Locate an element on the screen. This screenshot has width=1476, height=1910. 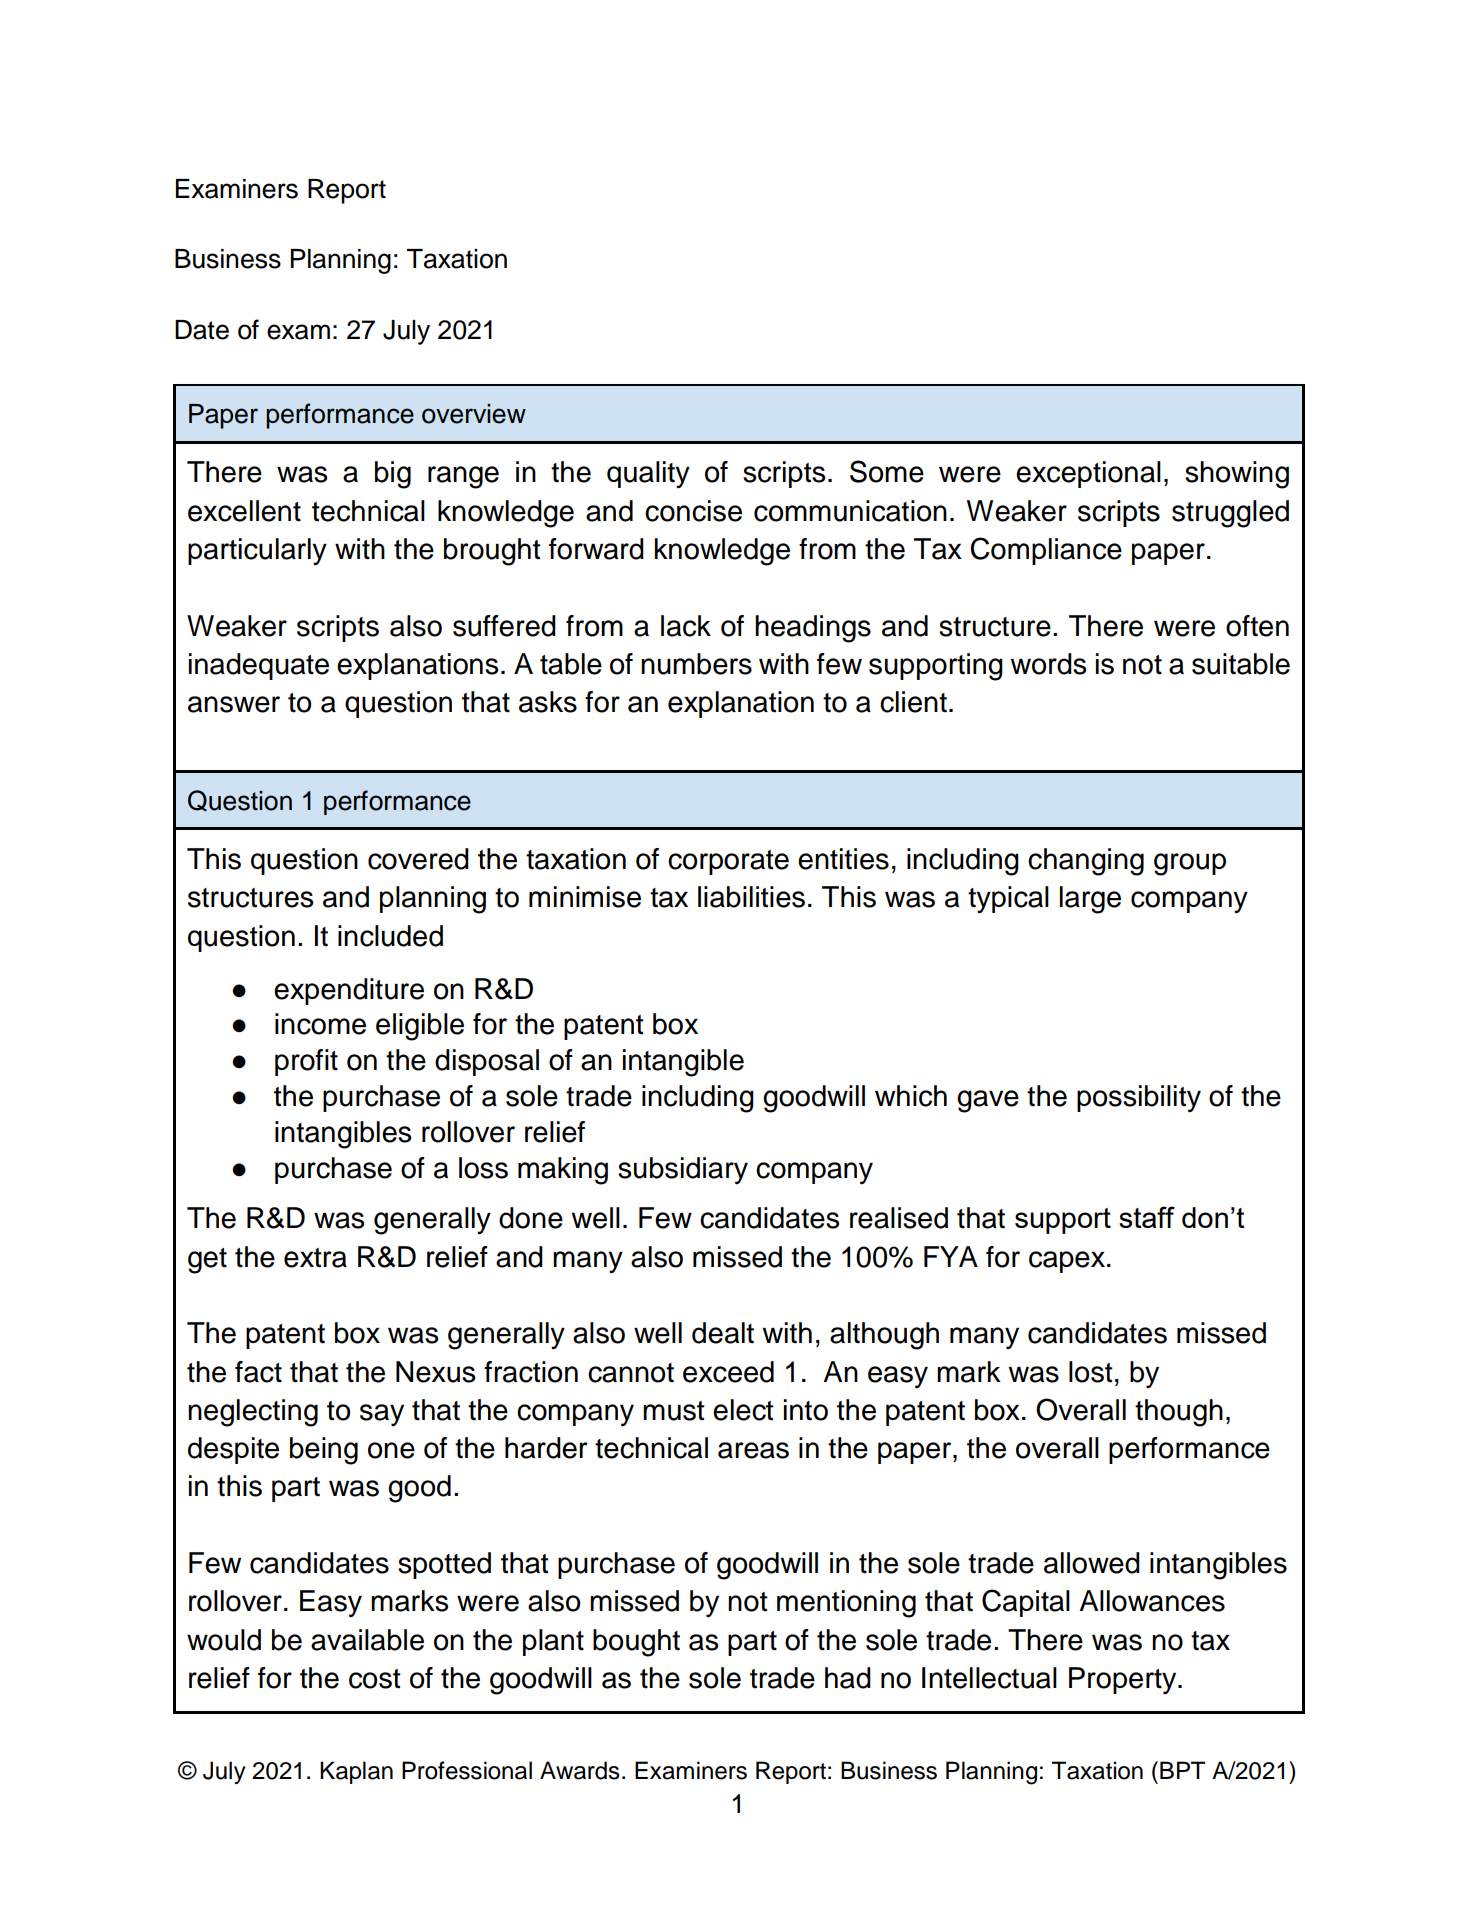
say is located at coordinates (382, 1415).
